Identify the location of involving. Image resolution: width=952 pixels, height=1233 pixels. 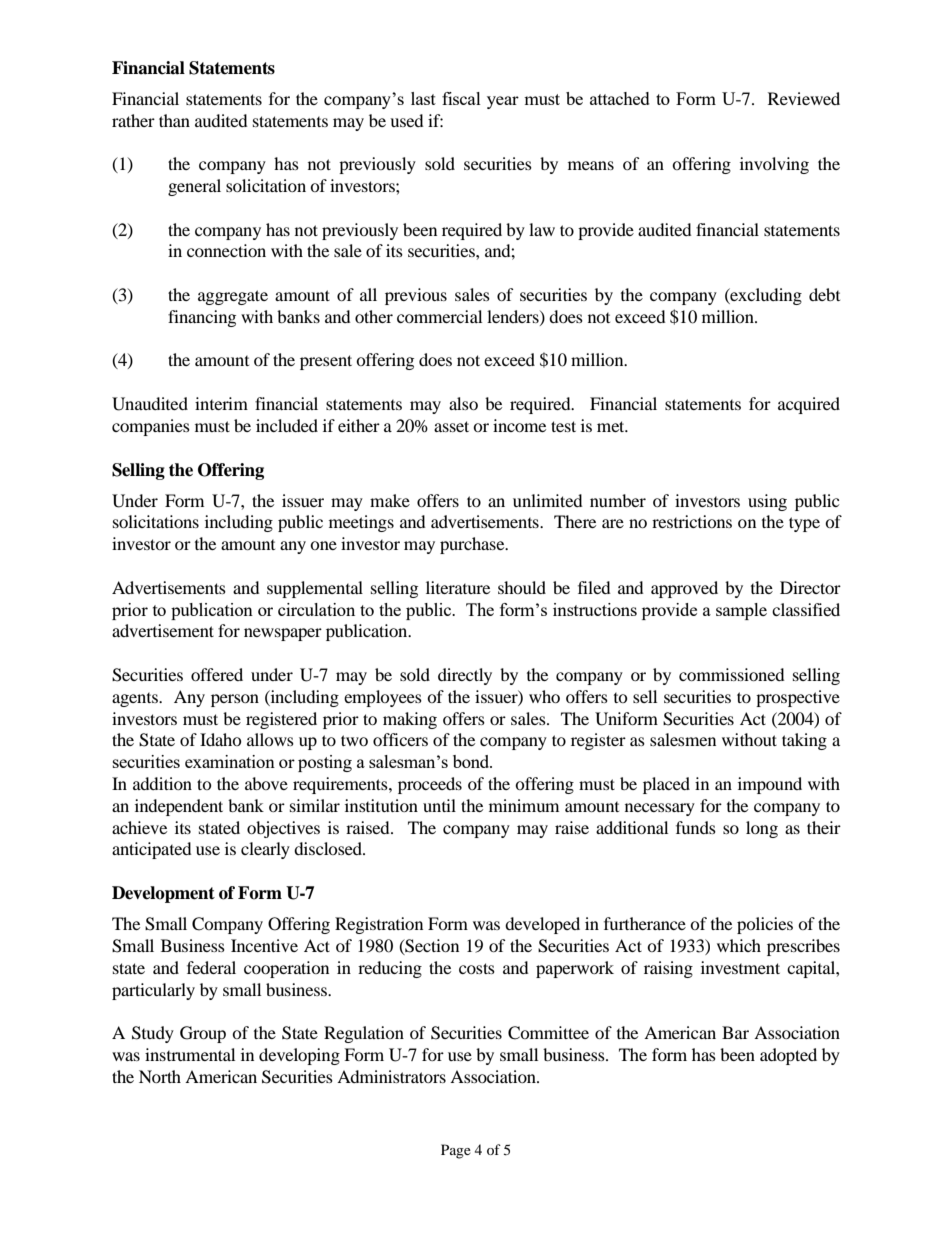
(774, 165).
